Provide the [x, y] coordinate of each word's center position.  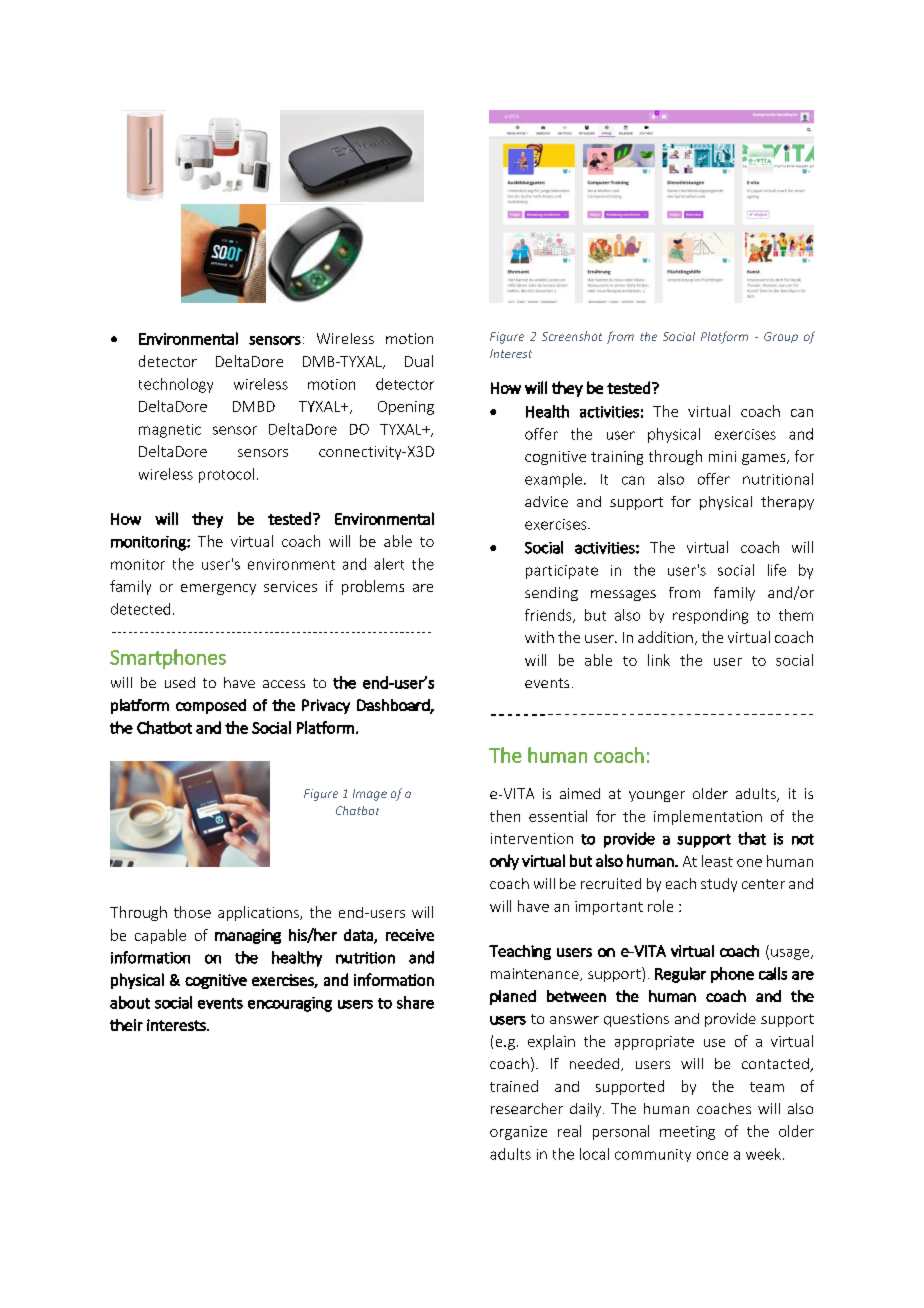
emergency [218, 589]
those [192, 912]
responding [710, 616]
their [126, 1025]
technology [176, 385]
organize [518, 1133]
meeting [687, 1133]
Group [781, 337]
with [539, 637]
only [504, 862]
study [719, 885]
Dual [419, 361]
